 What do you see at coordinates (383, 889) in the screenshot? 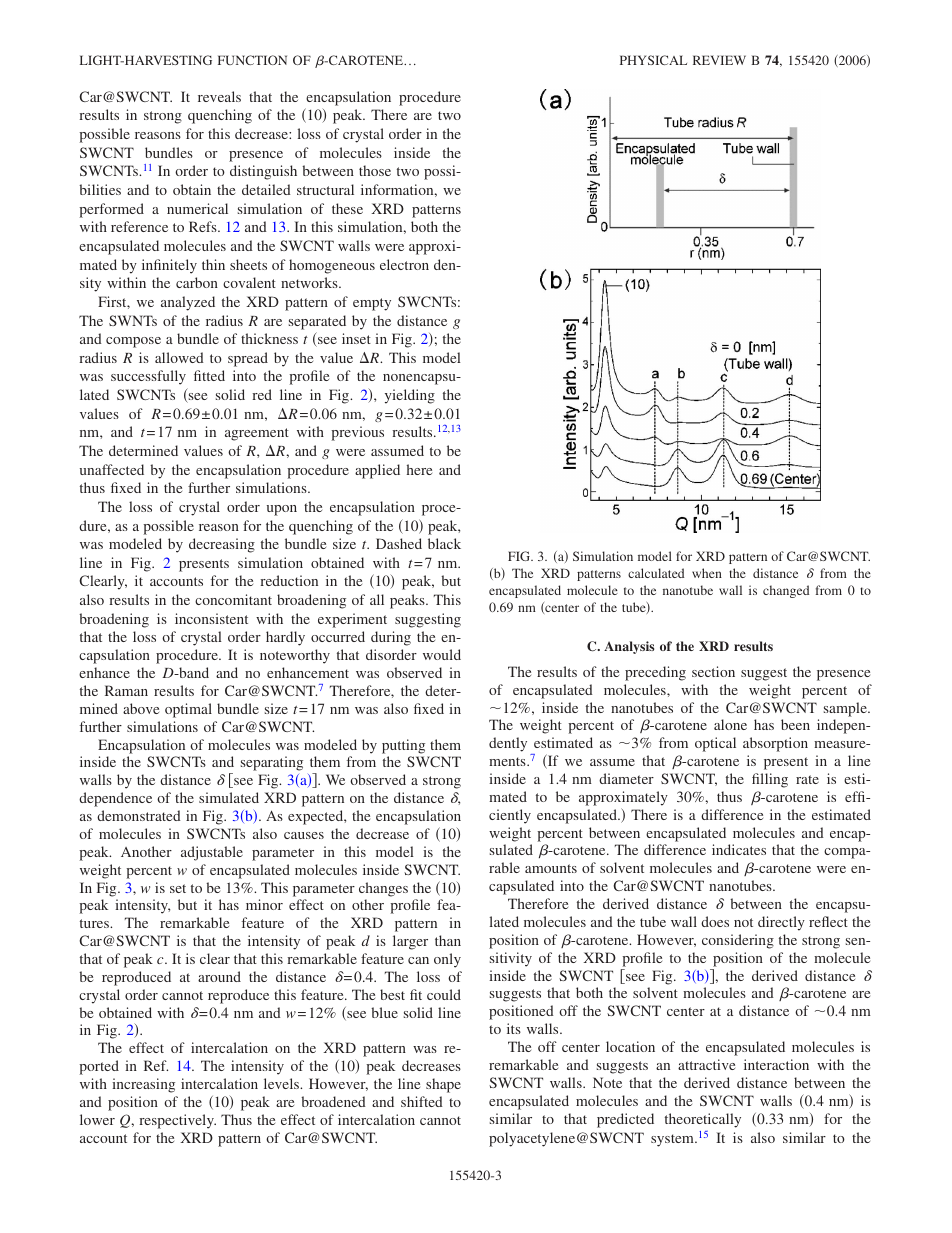
I see `changes` at bounding box center [383, 889].
